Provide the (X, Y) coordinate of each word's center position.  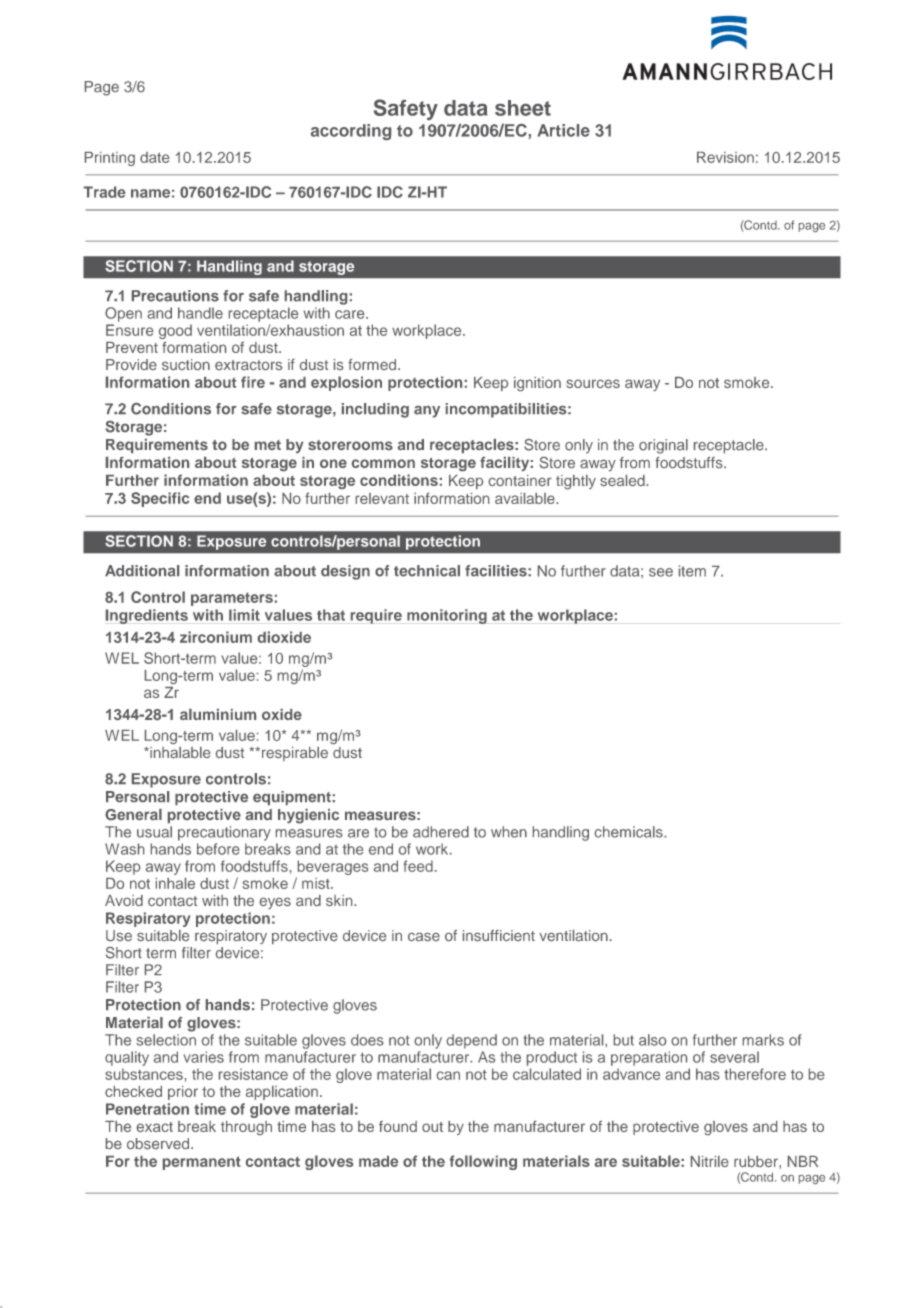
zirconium (216, 637)
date (154, 157)
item (692, 571)
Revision (725, 157)
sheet (523, 108)
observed (159, 1143)
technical (427, 571)
